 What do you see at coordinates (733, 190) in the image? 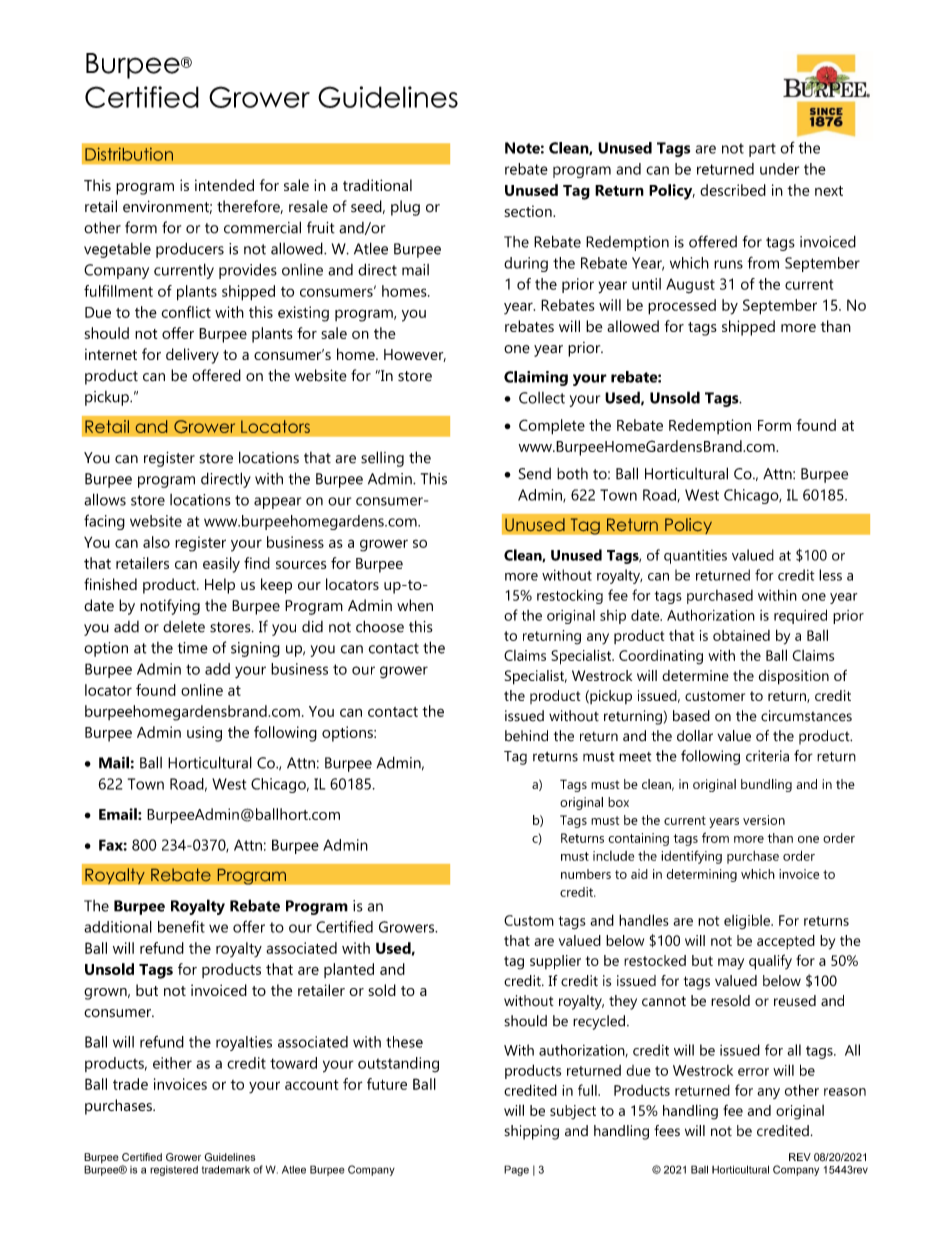
I see `described` at bounding box center [733, 190].
